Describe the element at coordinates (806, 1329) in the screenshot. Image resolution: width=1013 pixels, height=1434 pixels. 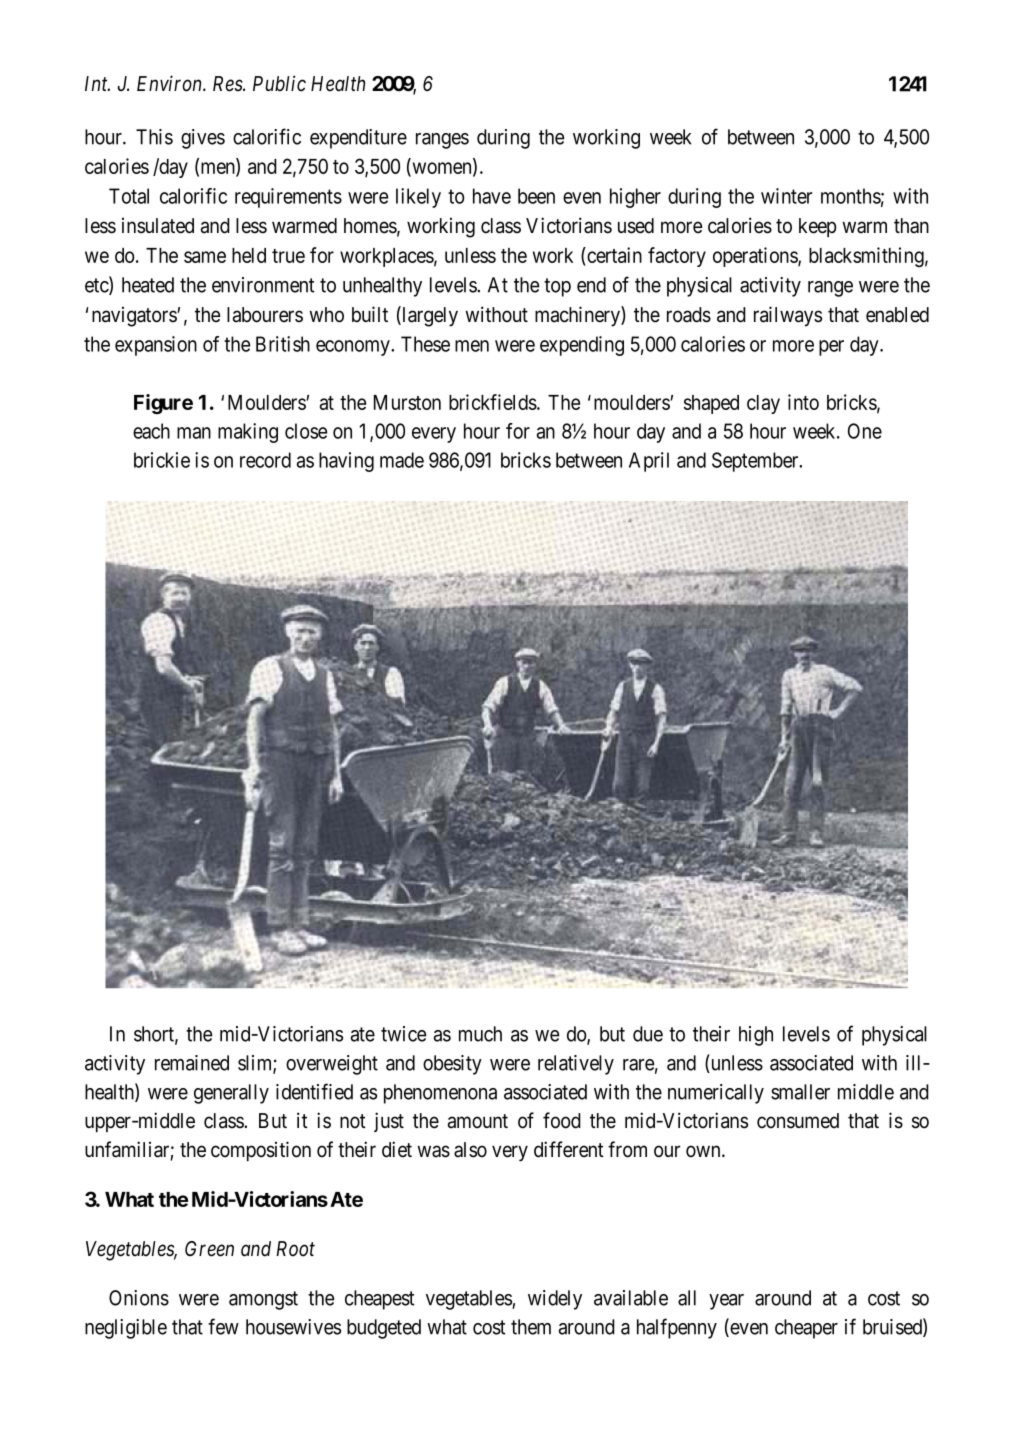
I see `cheaper` at that location.
